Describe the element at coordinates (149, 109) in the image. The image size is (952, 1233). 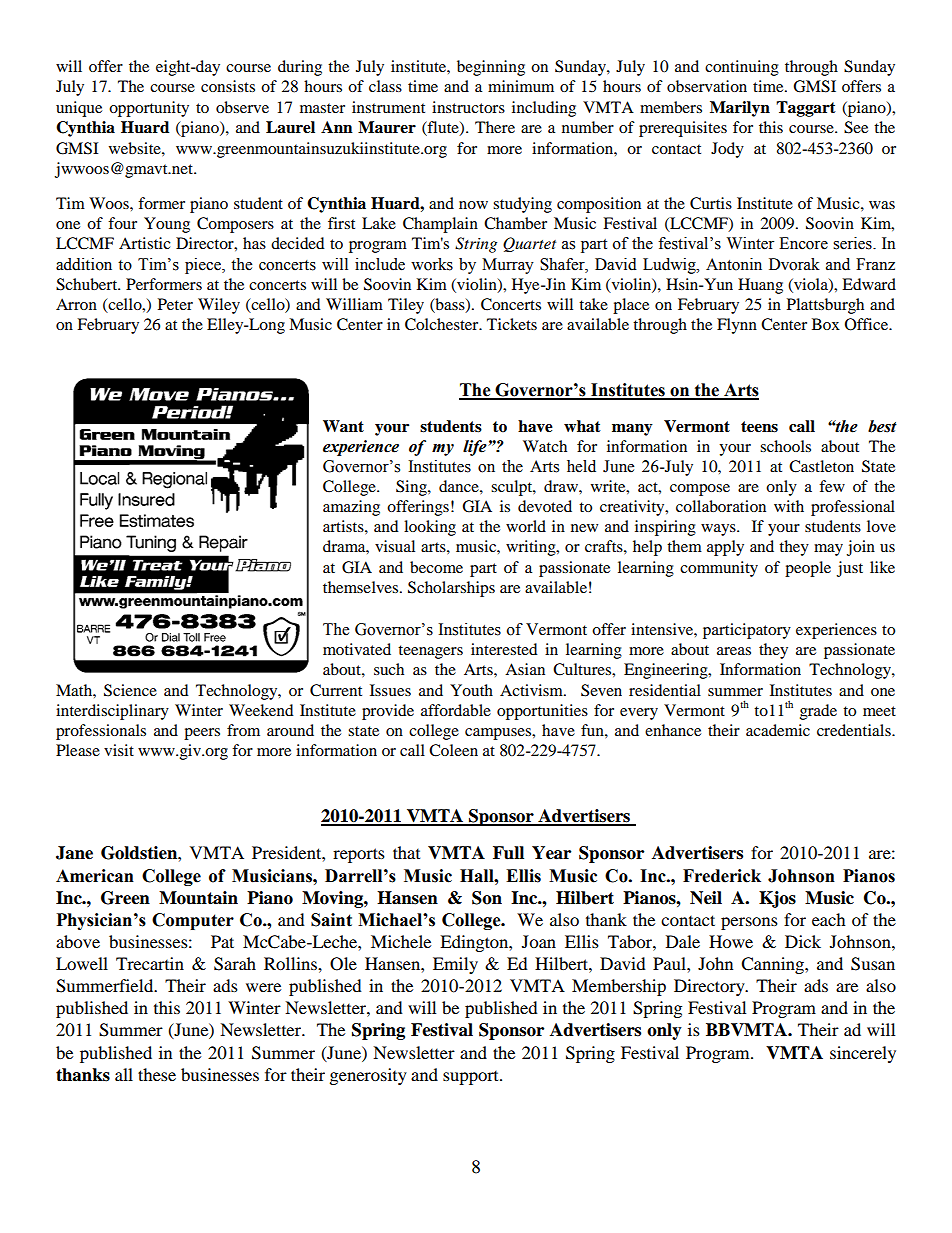
I see `opportunity` at that location.
